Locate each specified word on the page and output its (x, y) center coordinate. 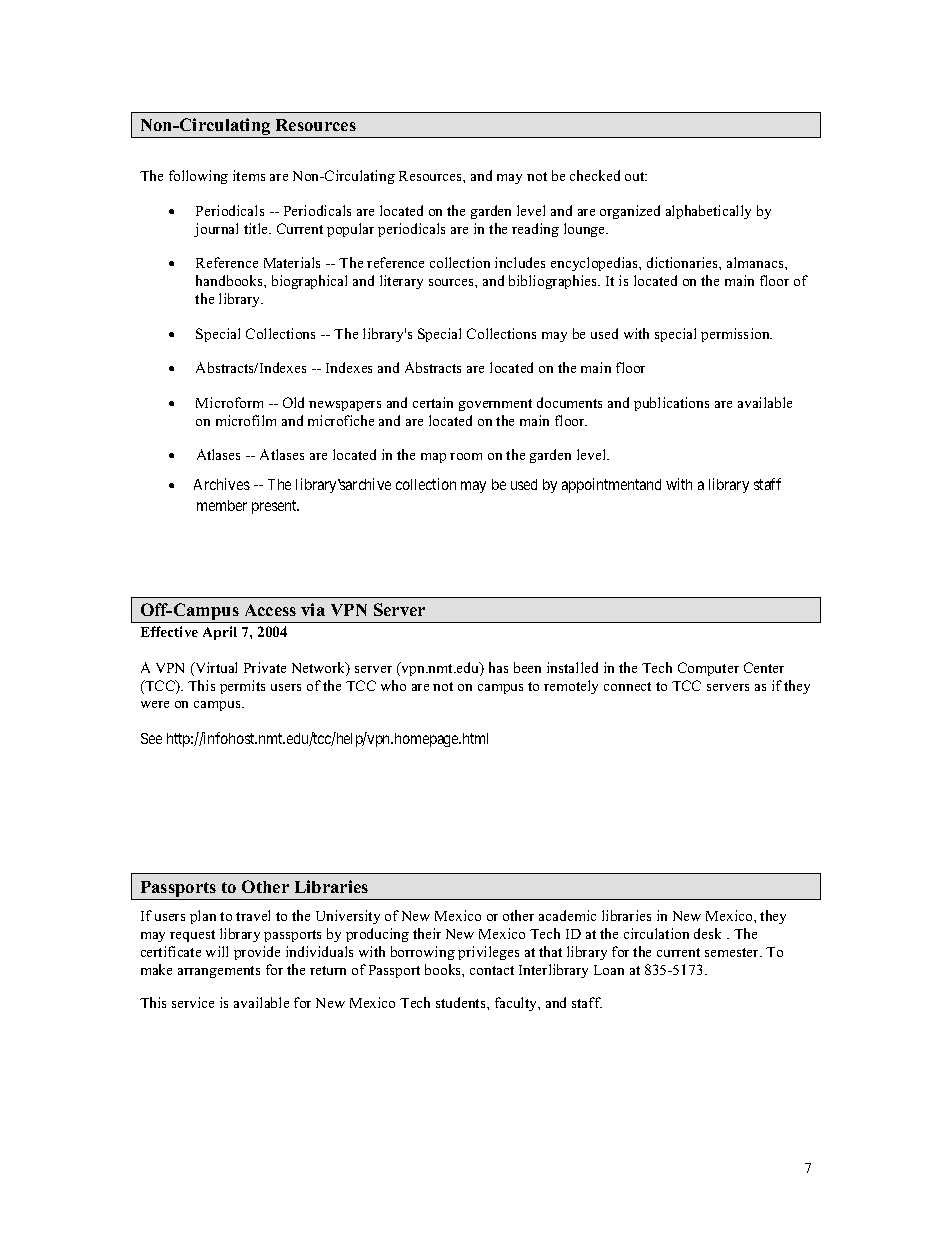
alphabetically (708, 212)
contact (492, 970)
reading (535, 230)
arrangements (219, 972)
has (498, 667)
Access (270, 610)
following (198, 177)
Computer (708, 669)
